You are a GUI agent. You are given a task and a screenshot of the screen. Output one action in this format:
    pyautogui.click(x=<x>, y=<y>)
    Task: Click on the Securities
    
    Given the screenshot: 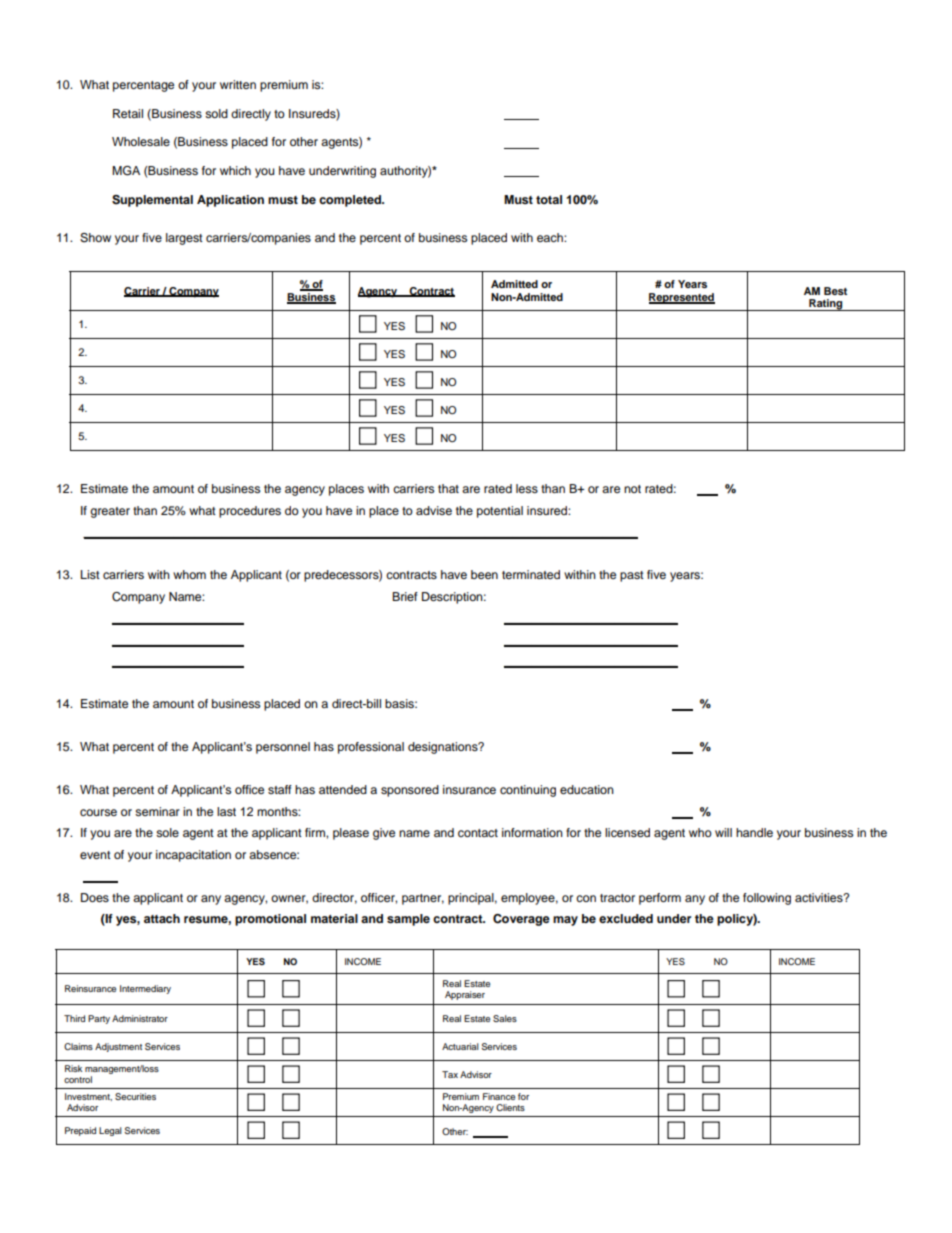 What is the action you would take?
    pyautogui.click(x=135, y=1096)
